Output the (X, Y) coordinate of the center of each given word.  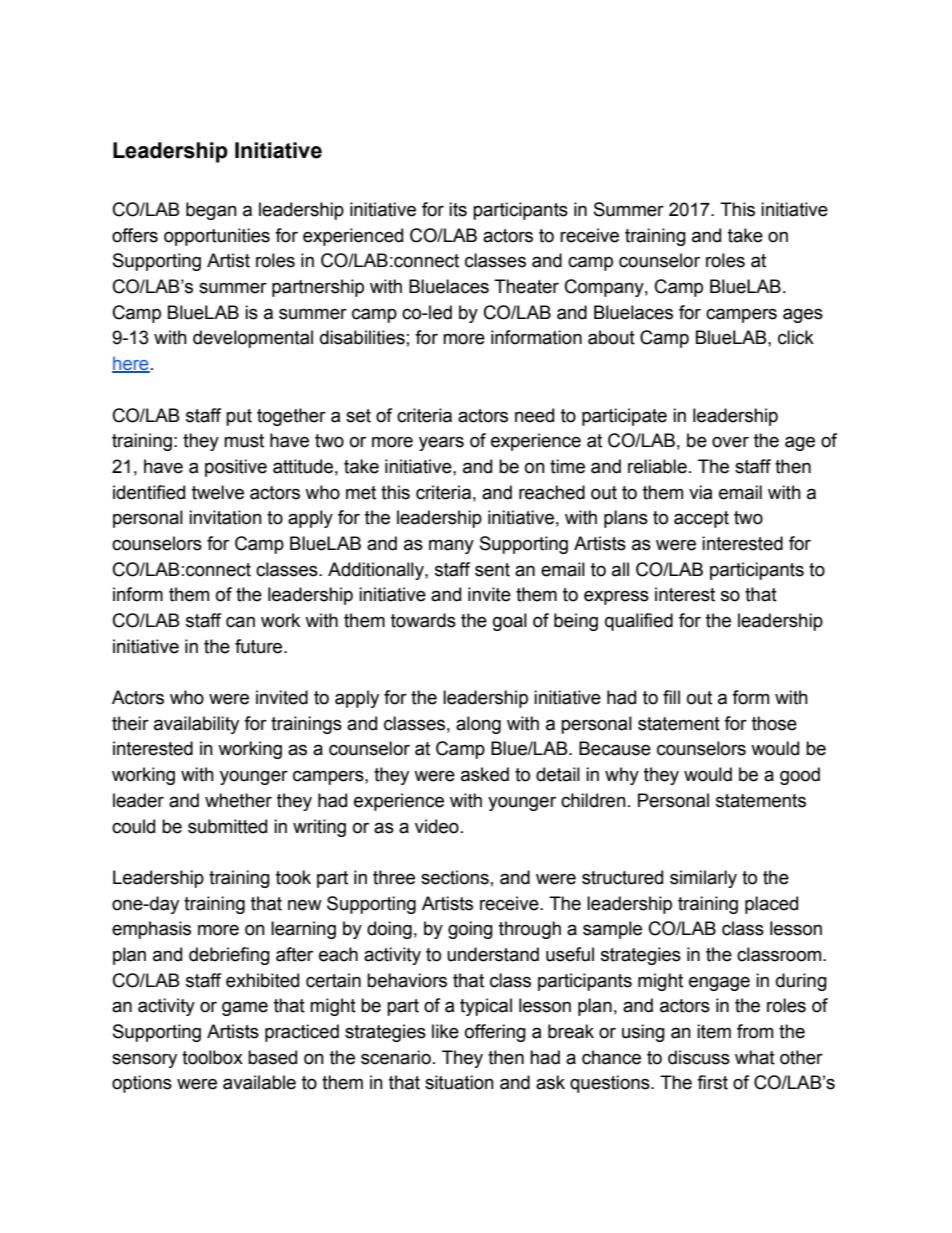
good (800, 776)
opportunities (217, 237)
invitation (225, 517)
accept (701, 519)
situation (459, 1082)
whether (238, 800)
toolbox (212, 1057)
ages (803, 315)
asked (485, 774)
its (458, 209)
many (451, 546)
